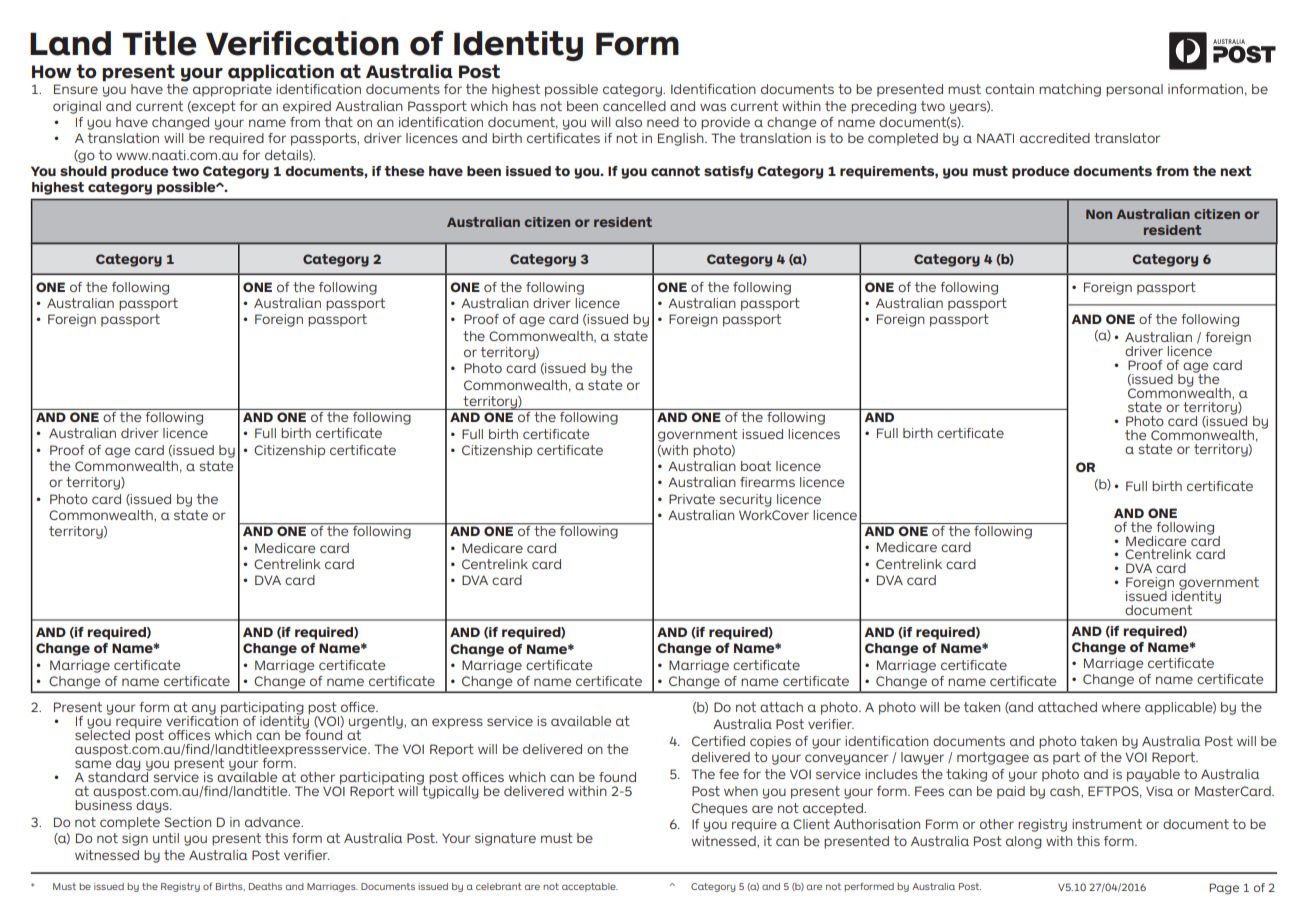  Describe the element at coordinates (767, 482) in the screenshot. I see `firearms` at that location.
